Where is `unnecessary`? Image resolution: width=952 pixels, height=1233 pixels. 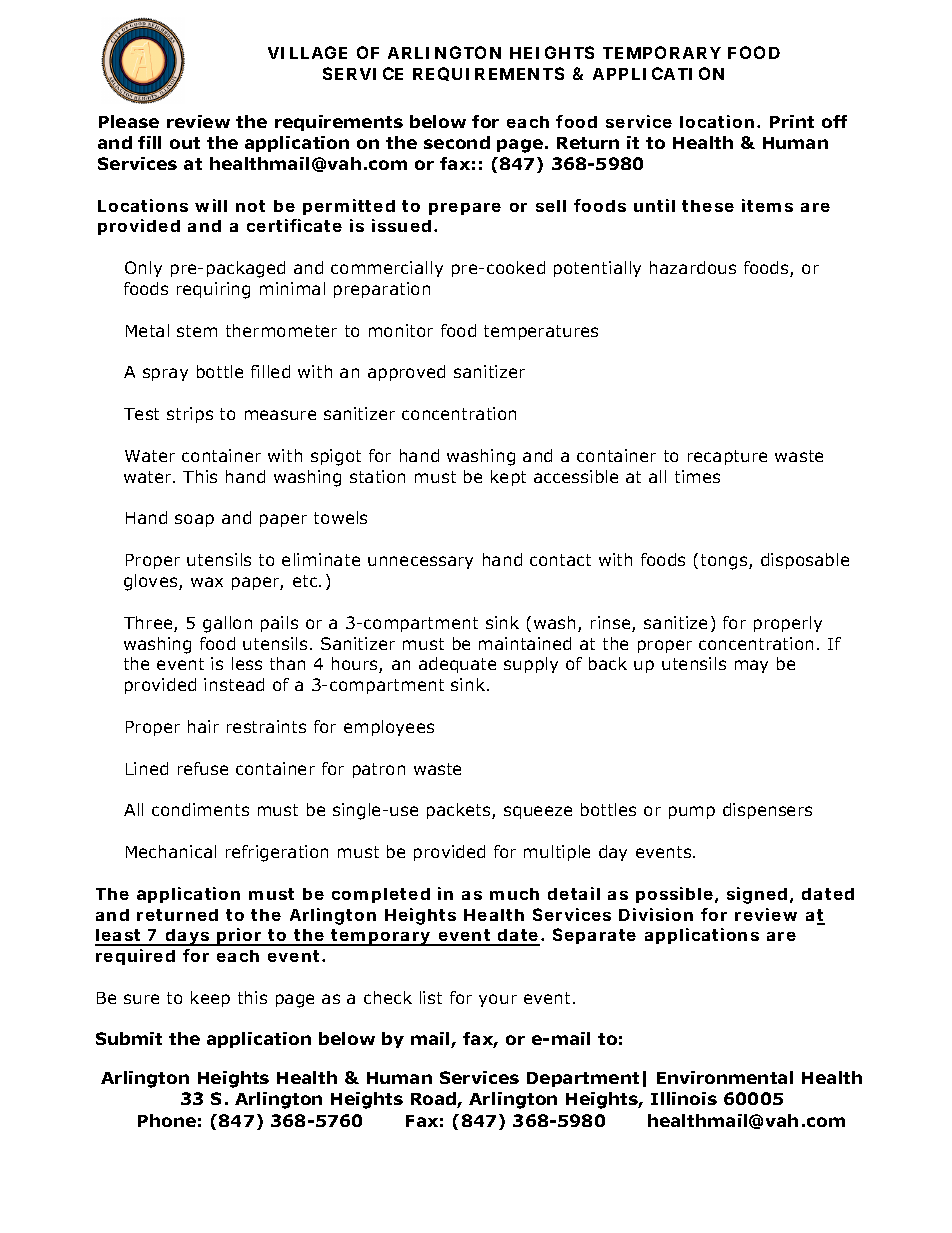 unnecessary is located at coordinates (420, 562).
